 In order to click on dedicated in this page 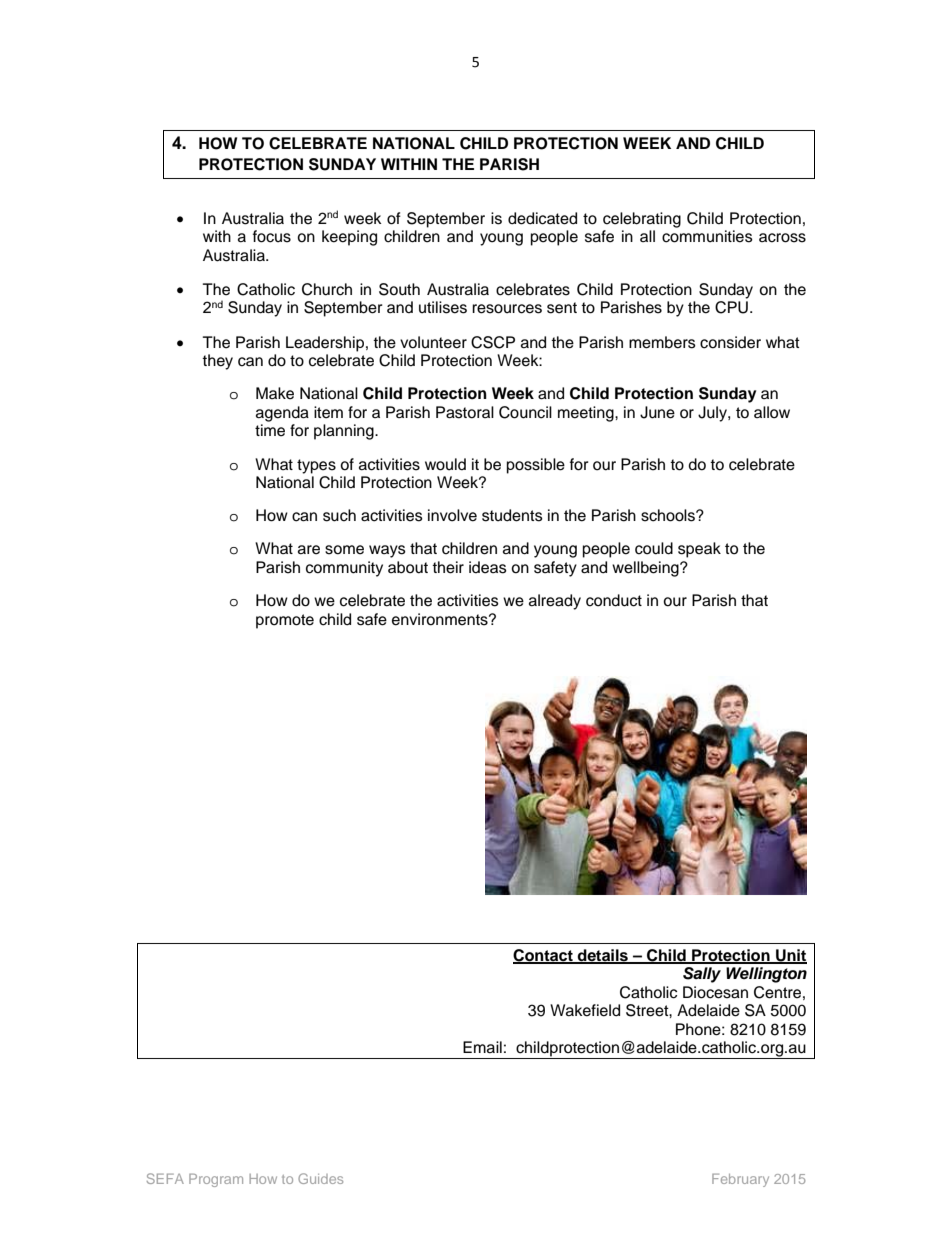, I will do `click(542, 218)`.
